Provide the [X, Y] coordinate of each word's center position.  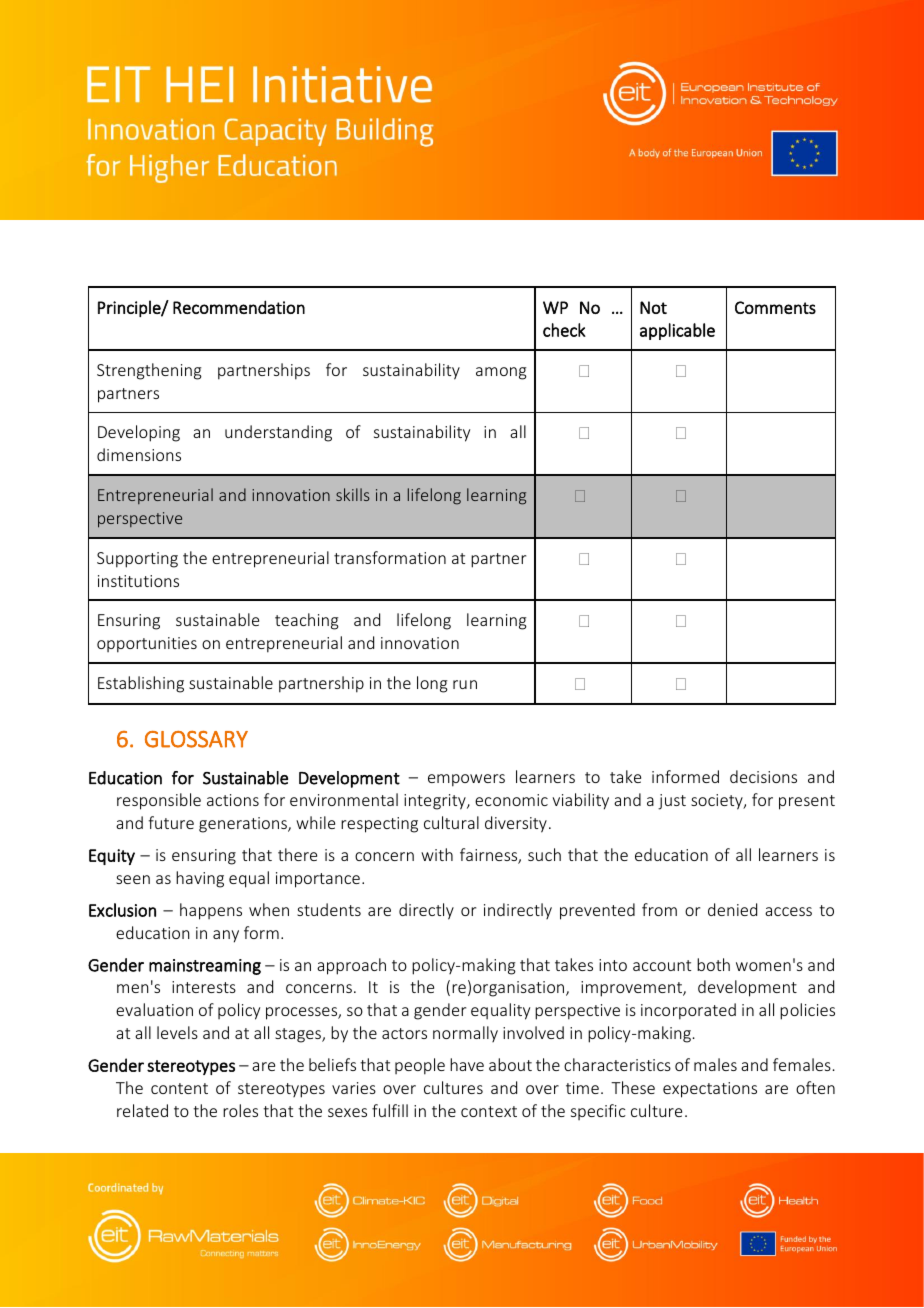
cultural [451, 822]
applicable [677, 331]
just [672, 802]
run [465, 684]
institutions [138, 581]
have [467, 1064]
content [179, 1088]
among [501, 373]
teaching [307, 621]
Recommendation [239, 307]
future [171, 822]
